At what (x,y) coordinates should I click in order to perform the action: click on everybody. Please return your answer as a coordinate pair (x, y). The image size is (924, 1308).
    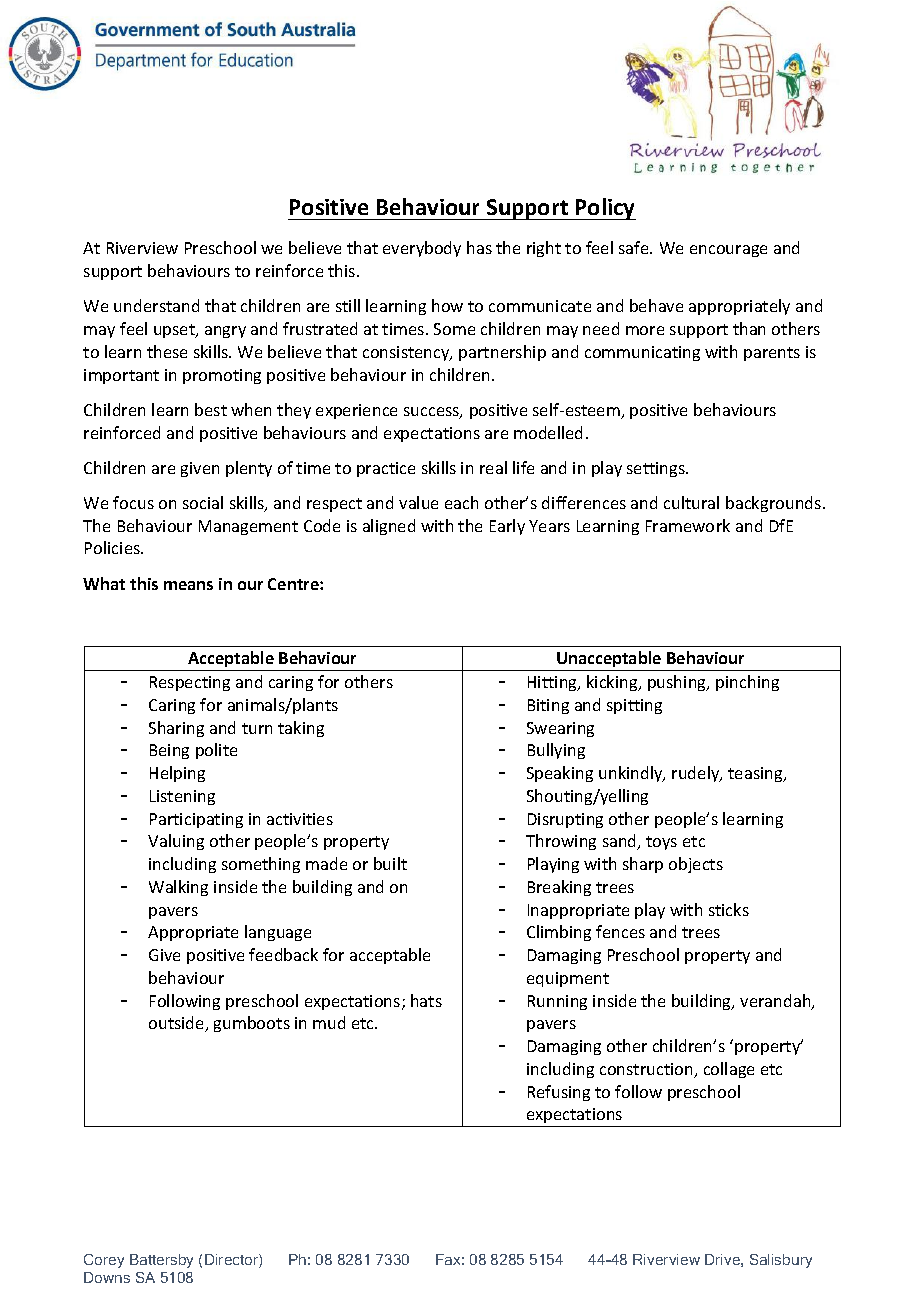
    Looking at the image, I should click on (422, 249).
